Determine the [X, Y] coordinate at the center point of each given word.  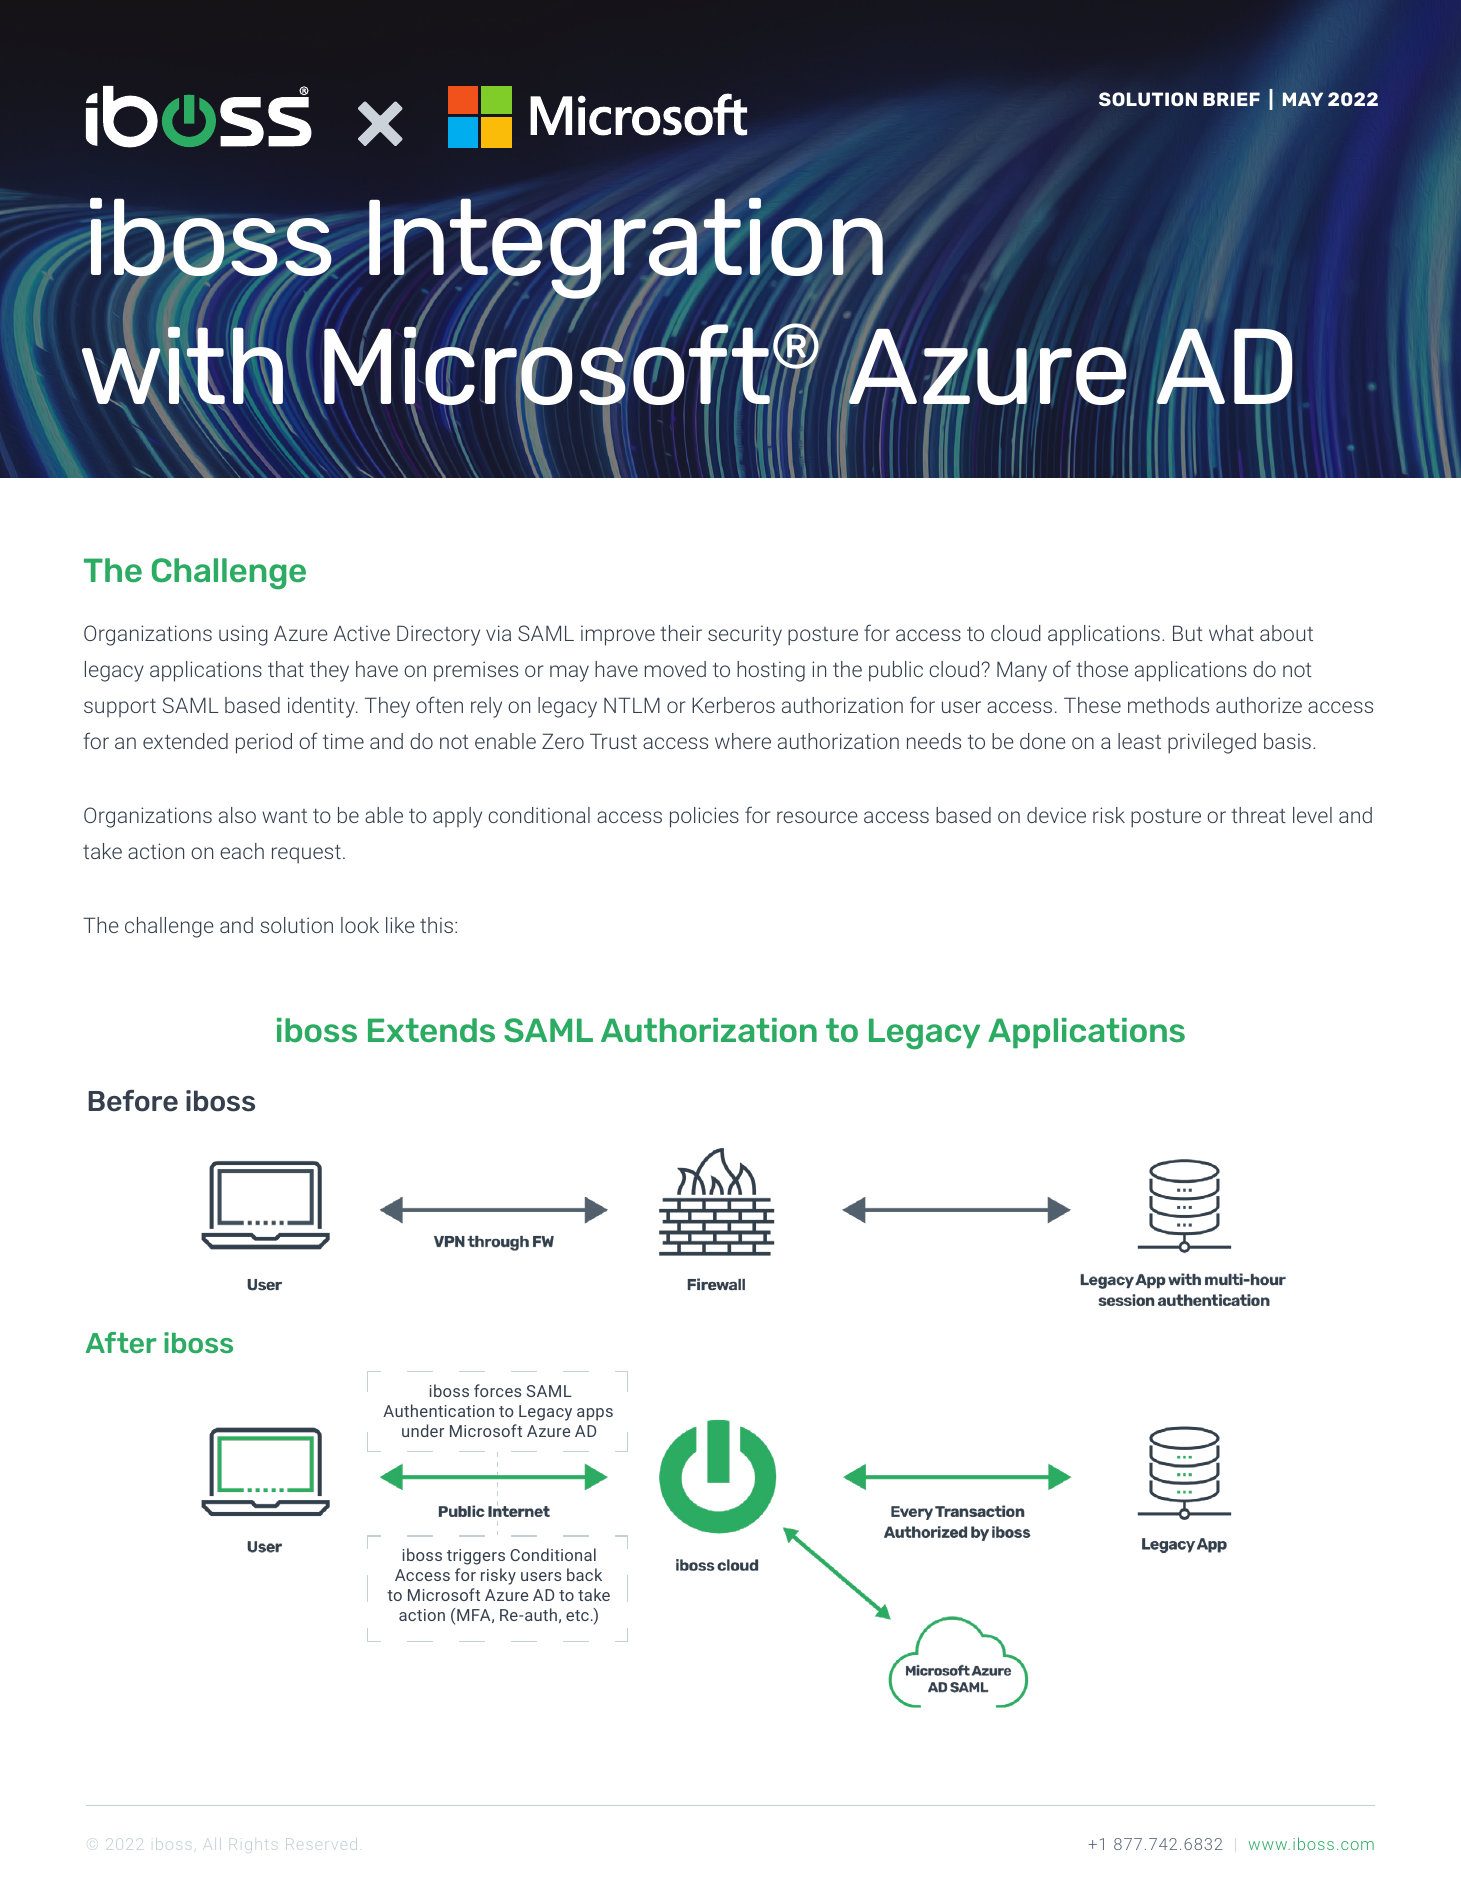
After [121, 1342]
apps [595, 1414]
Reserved [321, 1844]
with [182, 366]
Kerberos [733, 705]
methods [1168, 705]
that [286, 669]
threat [1258, 815]
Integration [627, 250]
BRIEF [1231, 99]
